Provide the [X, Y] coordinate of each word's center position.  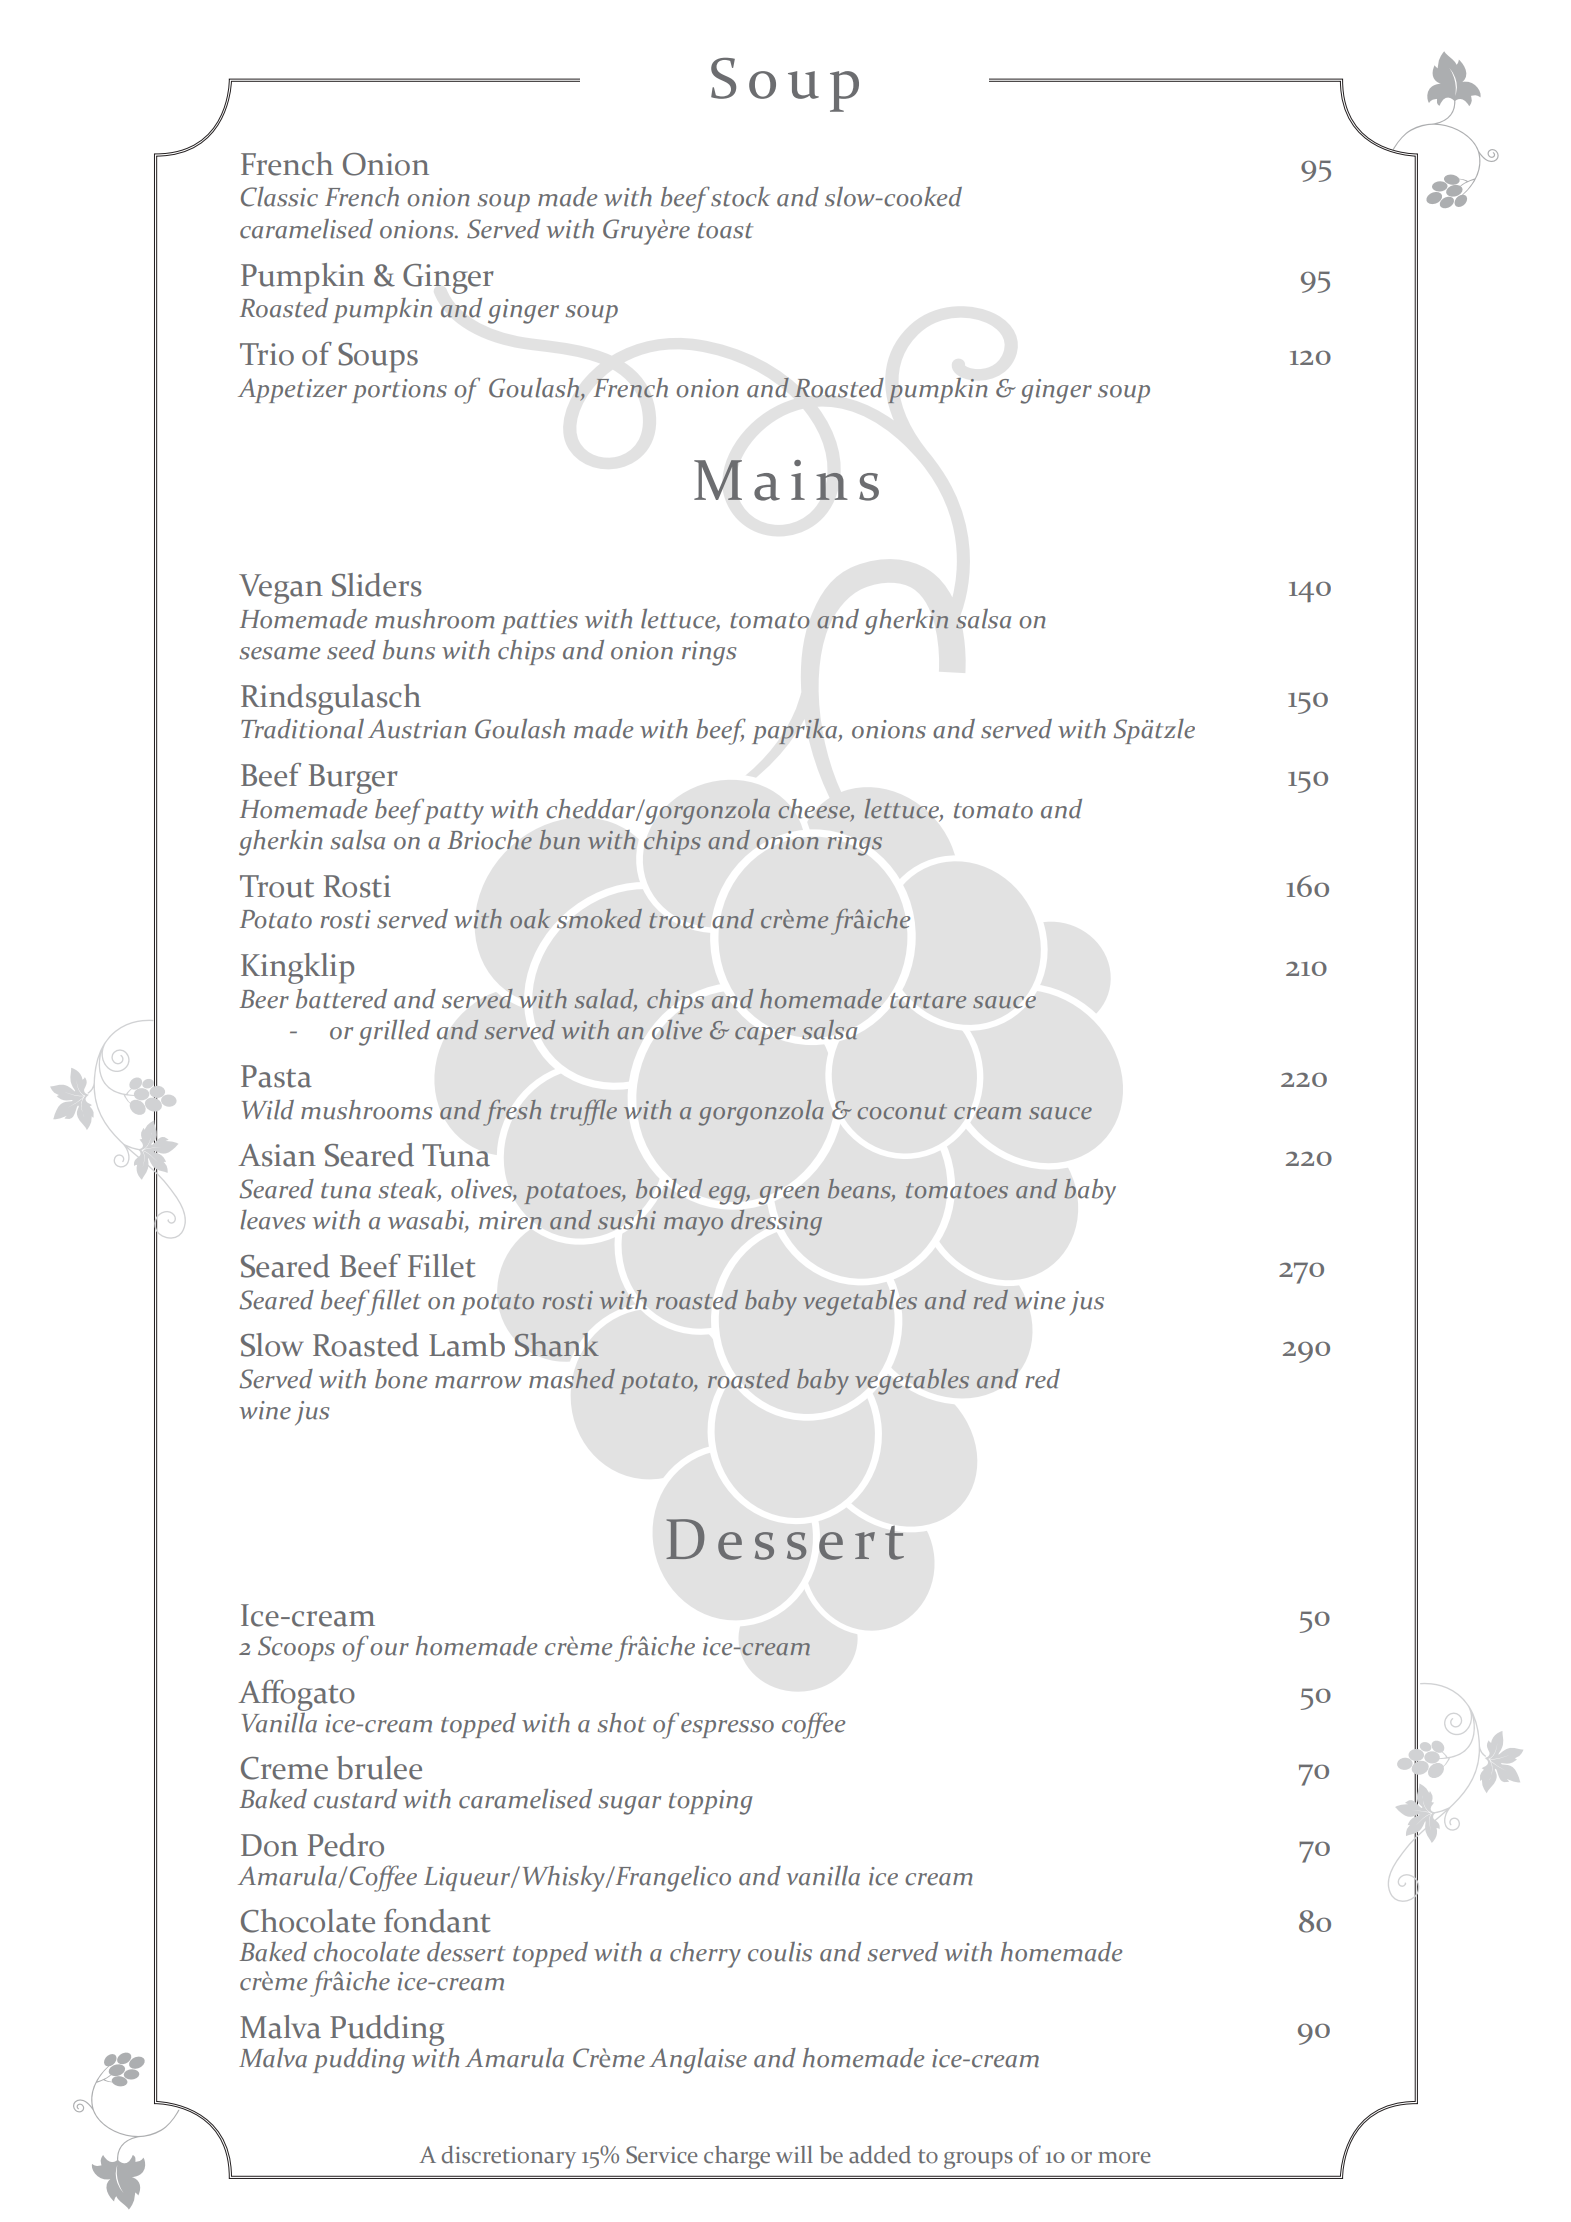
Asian [277, 1155]
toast [725, 231]
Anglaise [698, 2061]
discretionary [509, 2157]
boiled [669, 1189]
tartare [928, 1001]
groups [978, 2160]
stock [740, 197]
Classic [279, 197]
